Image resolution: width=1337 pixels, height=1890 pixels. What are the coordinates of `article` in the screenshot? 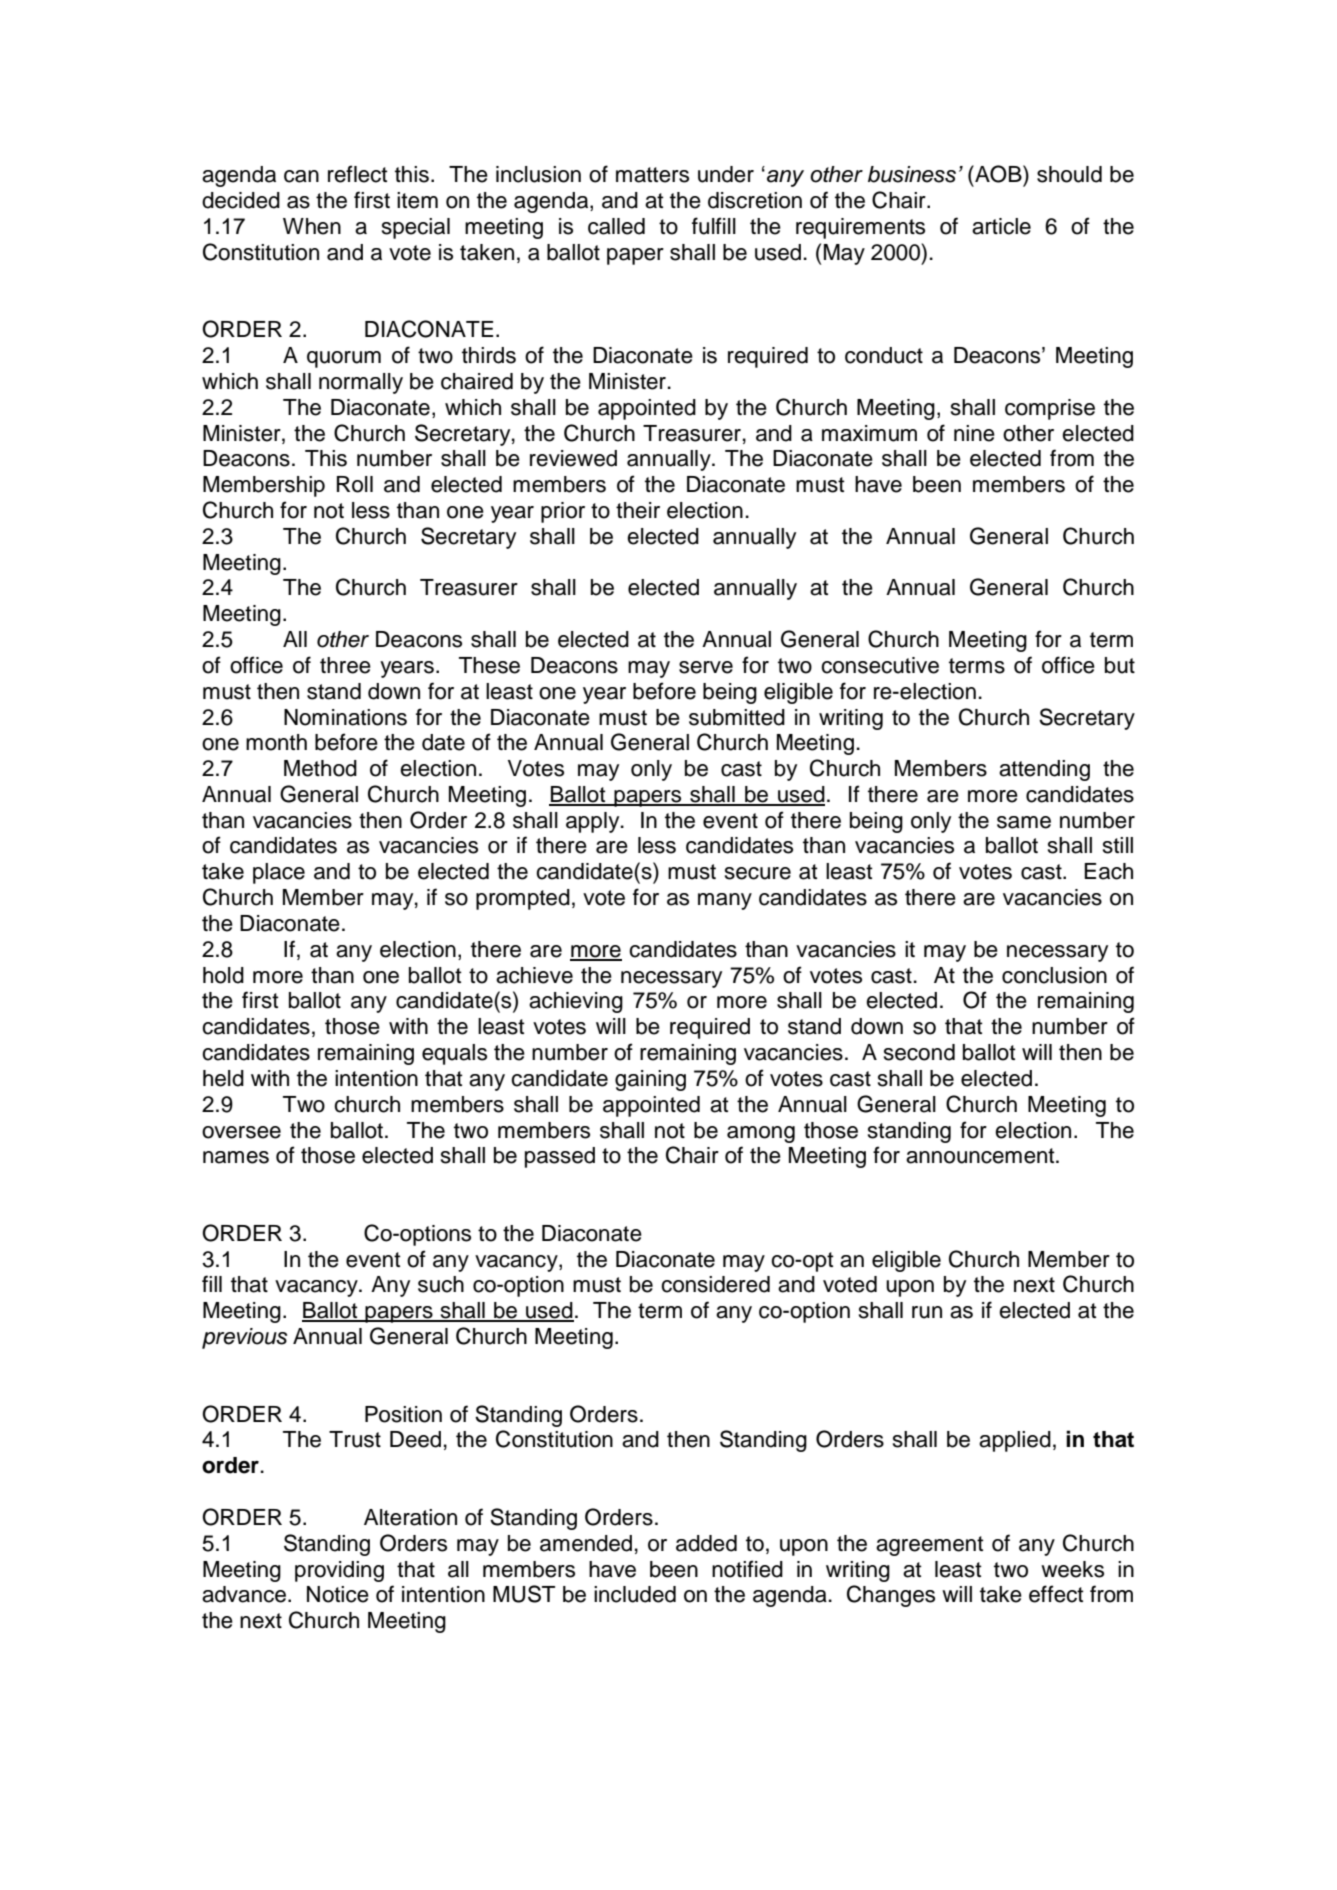 It's located at (1001, 226).
